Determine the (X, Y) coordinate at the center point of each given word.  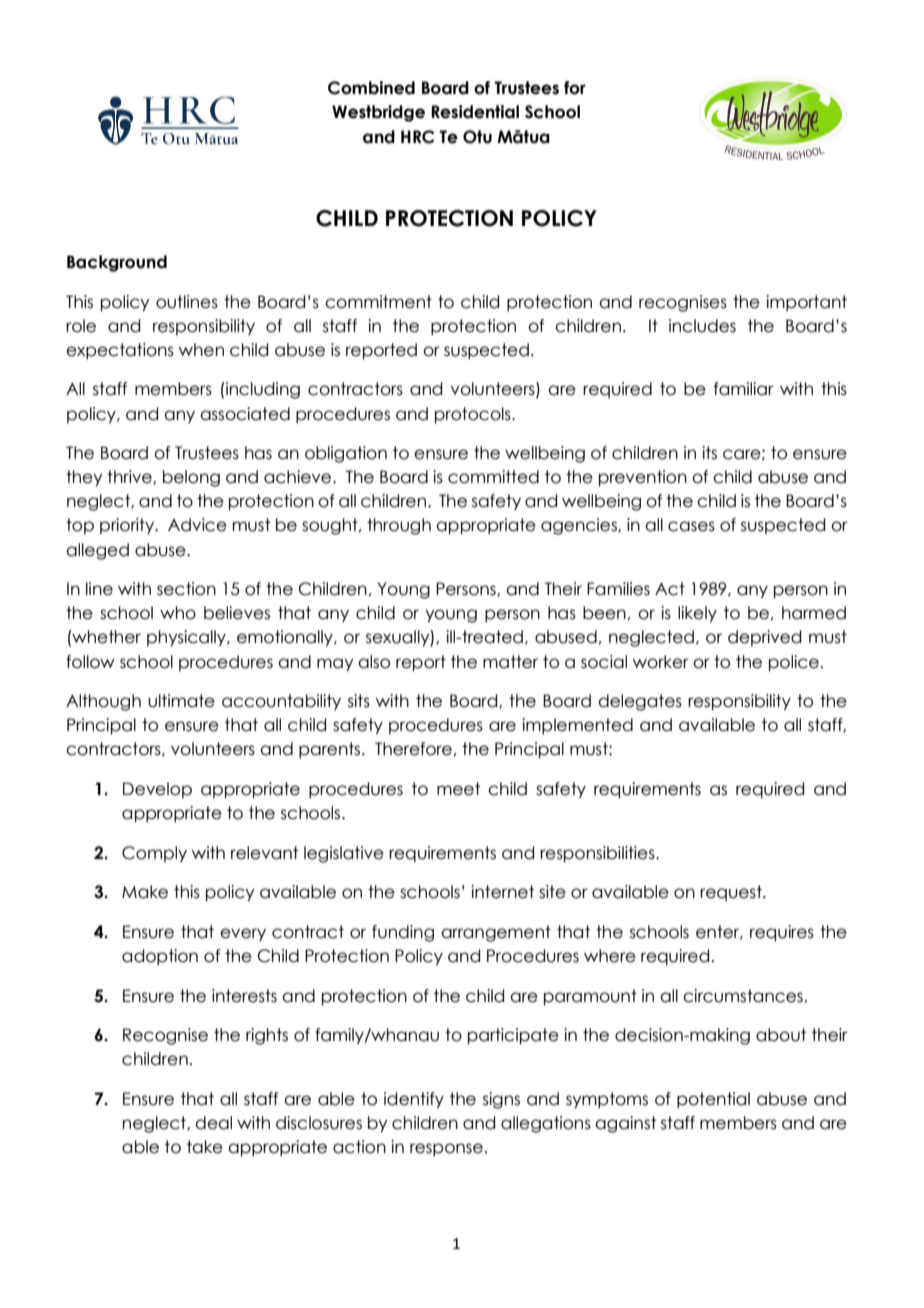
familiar (744, 389)
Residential (475, 112)
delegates (640, 702)
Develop (157, 790)
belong (191, 478)
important (806, 303)
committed (493, 477)
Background (117, 263)
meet (458, 789)
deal (213, 1123)
